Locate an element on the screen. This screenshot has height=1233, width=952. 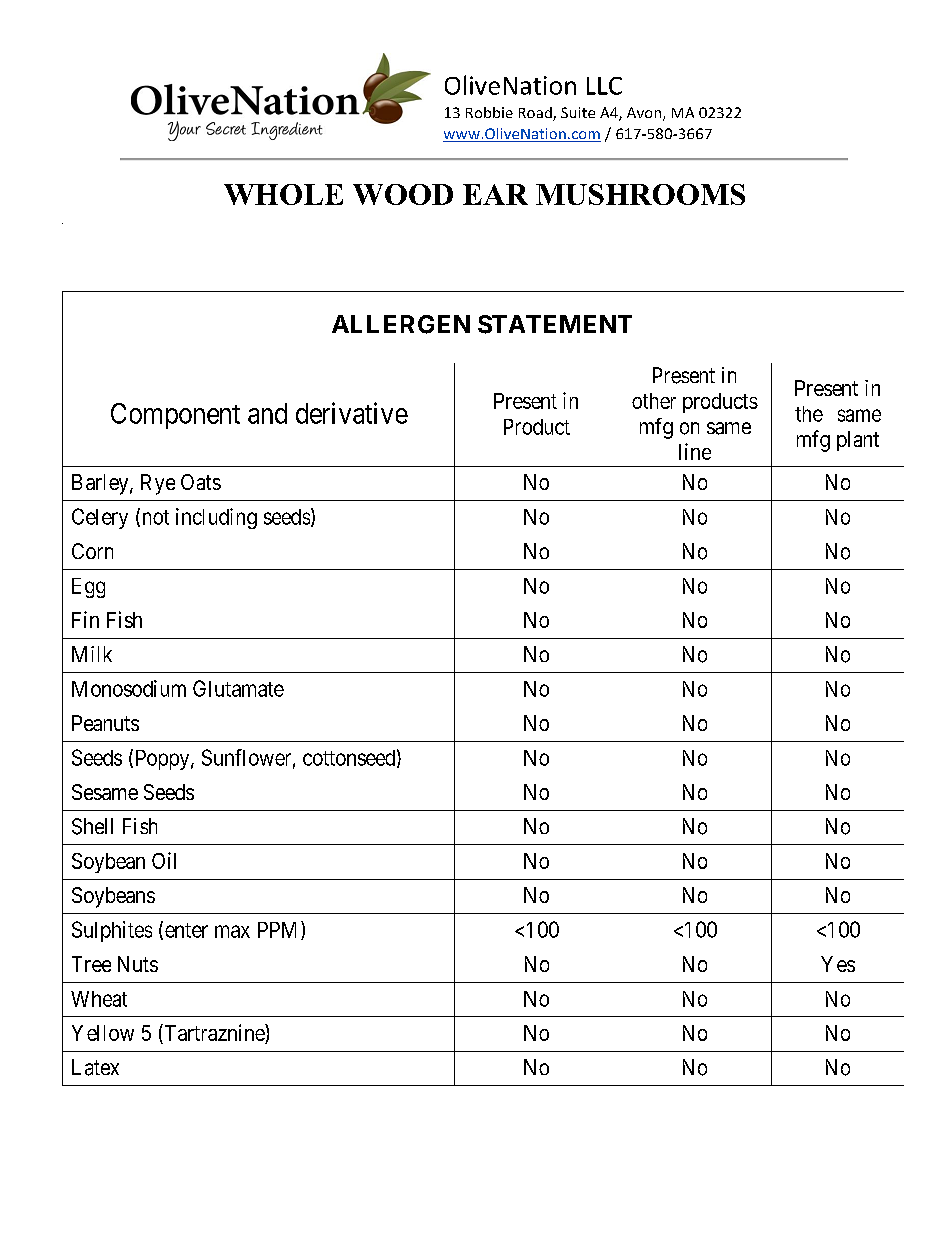
Avon is located at coordinates (645, 114).
